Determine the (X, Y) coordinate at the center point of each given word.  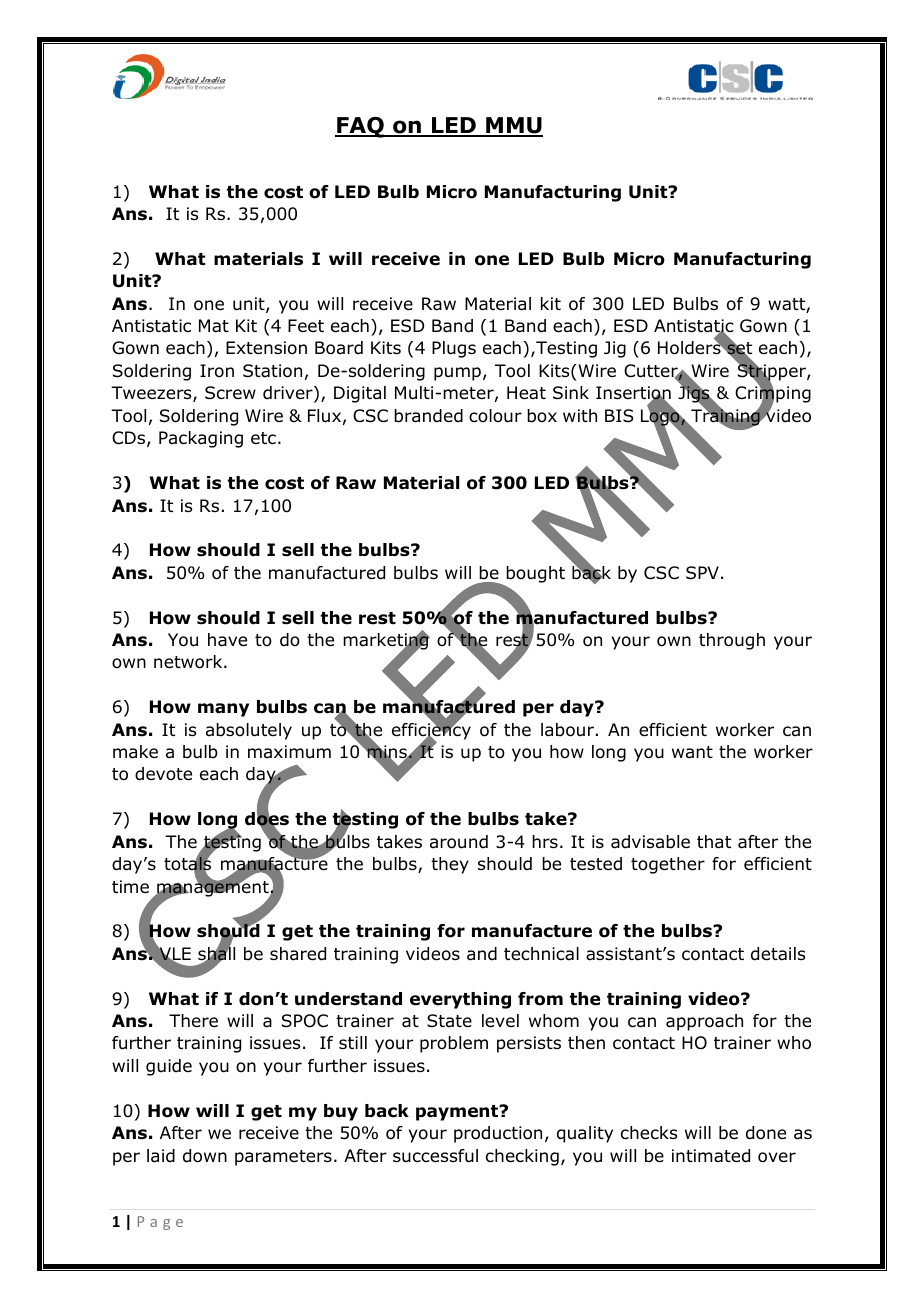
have (227, 640)
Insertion (633, 394)
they (450, 865)
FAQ (360, 127)
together (668, 865)
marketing (386, 641)
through (732, 641)
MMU (513, 126)
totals (187, 864)
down (205, 1156)
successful (435, 1156)
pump (457, 374)
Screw (230, 393)
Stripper (772, 372)
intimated (711, 1156)
